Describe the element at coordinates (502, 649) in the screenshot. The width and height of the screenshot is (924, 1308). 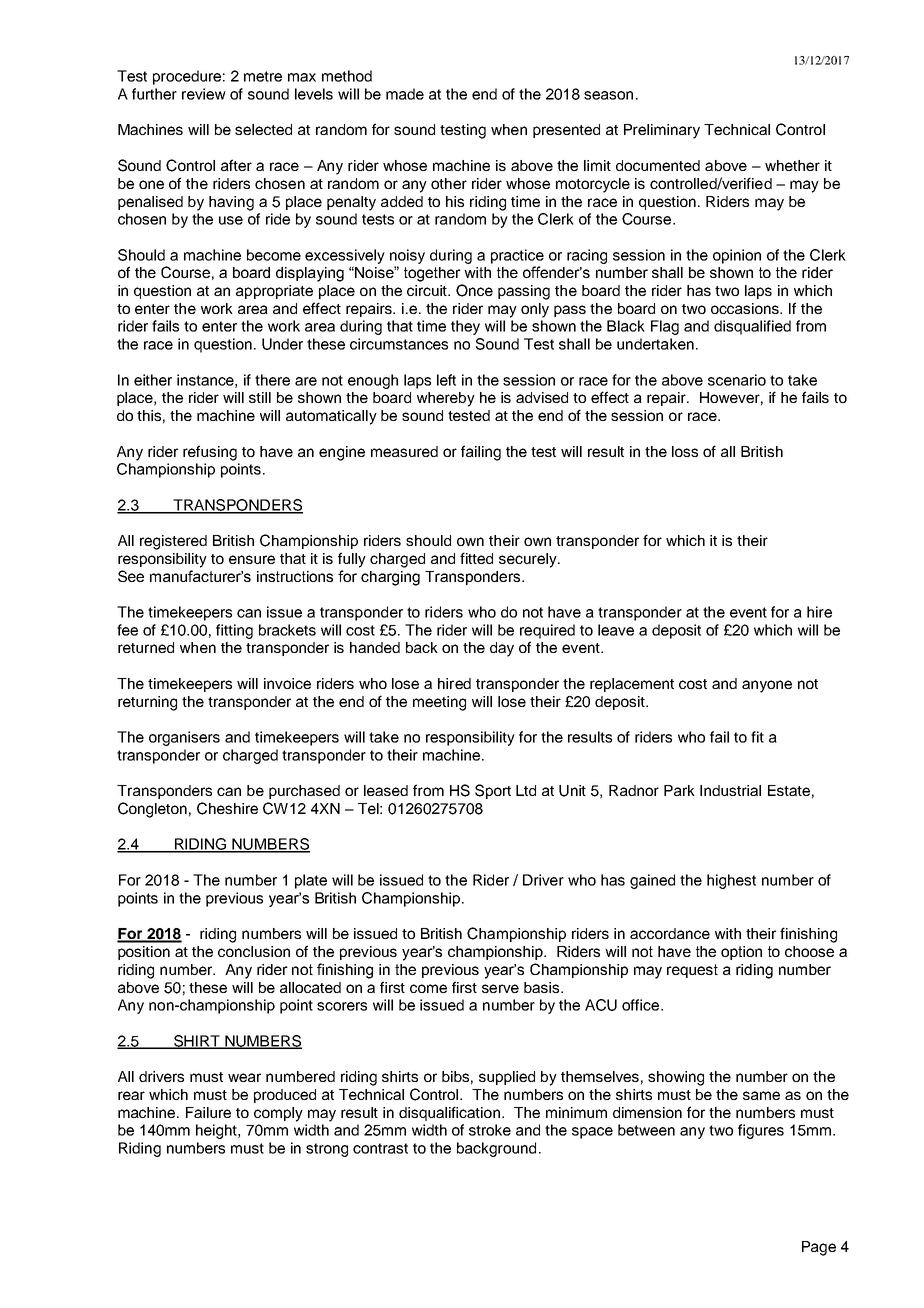
I see `day` at that location.
